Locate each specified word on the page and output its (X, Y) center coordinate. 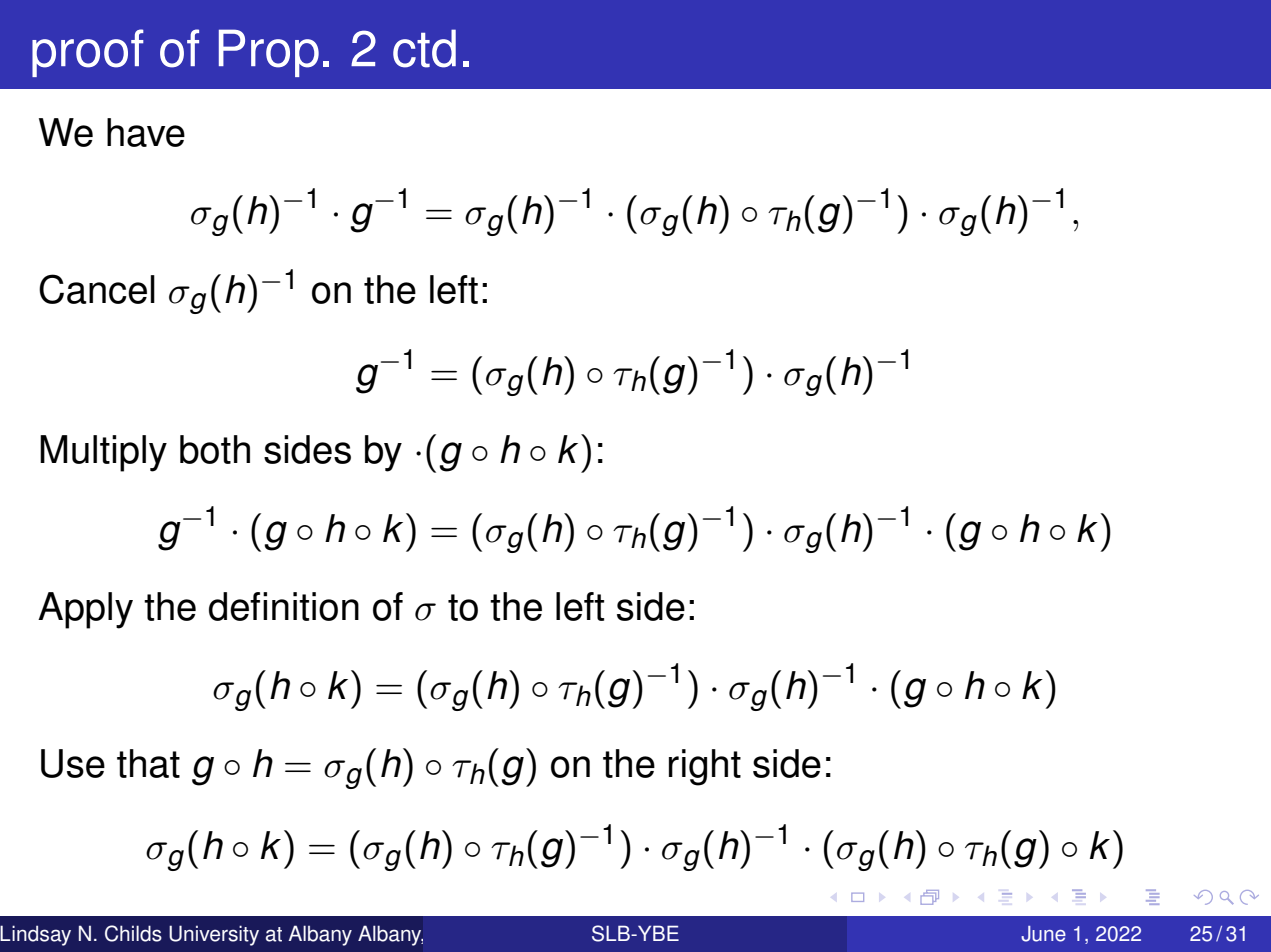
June (1043, 934)
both (215, 449)
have (146, 132)
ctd (424, 48)
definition (284, 606)
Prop (269, 53)
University (214, 935)
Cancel (97, 289)
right (705, 767)
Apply (85, 610)
